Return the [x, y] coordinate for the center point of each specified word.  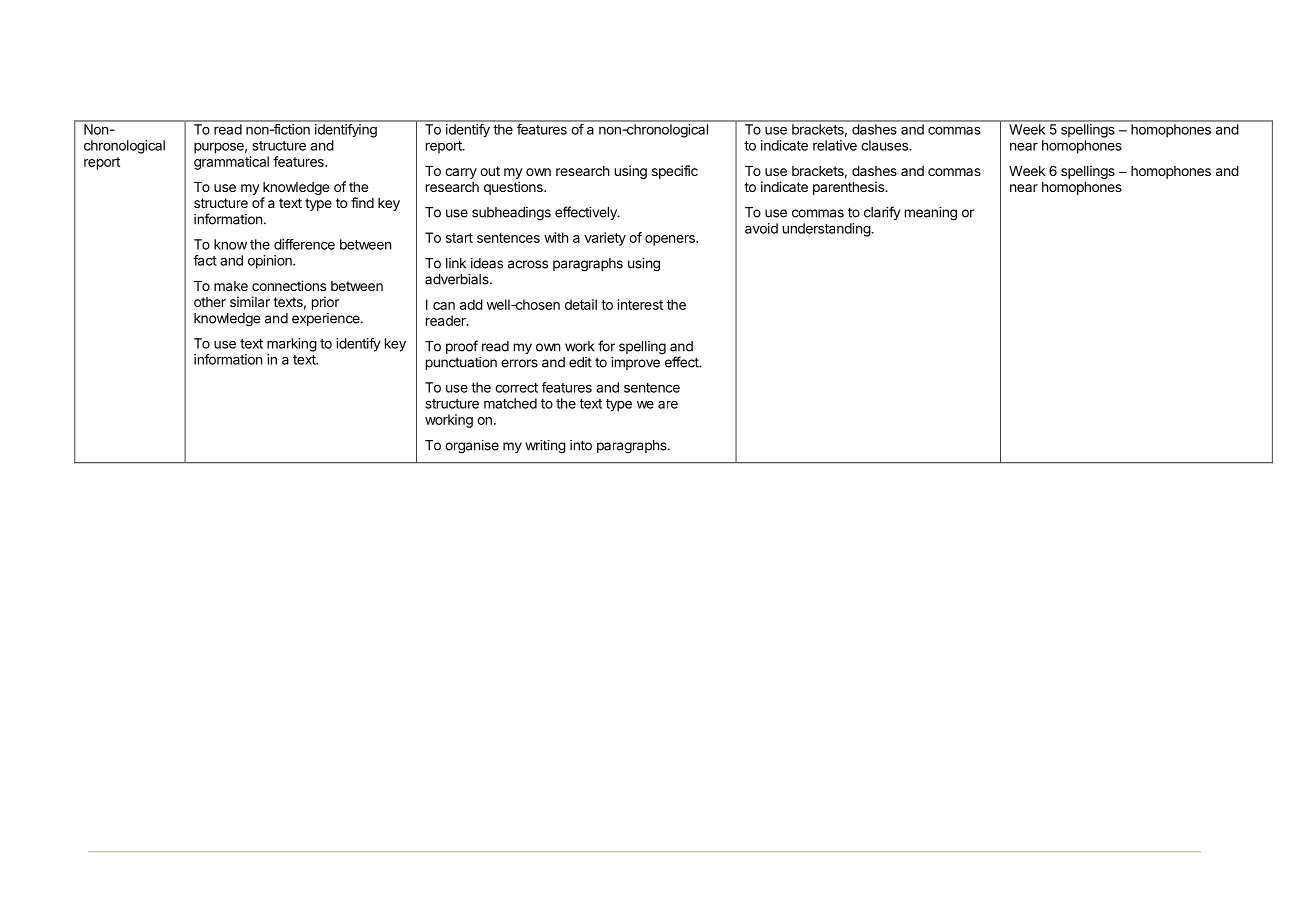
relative [835, 145]
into [581, 445]
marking [292, 345]
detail [581, 304]
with [556, 237]
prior [325, 303]
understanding [827, 230]
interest [640, 304]
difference [304, 244]
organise [472, 447]
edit [580, 362]
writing [545, 447]
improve [635, 363]
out [490, 171]
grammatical [231, 163]
